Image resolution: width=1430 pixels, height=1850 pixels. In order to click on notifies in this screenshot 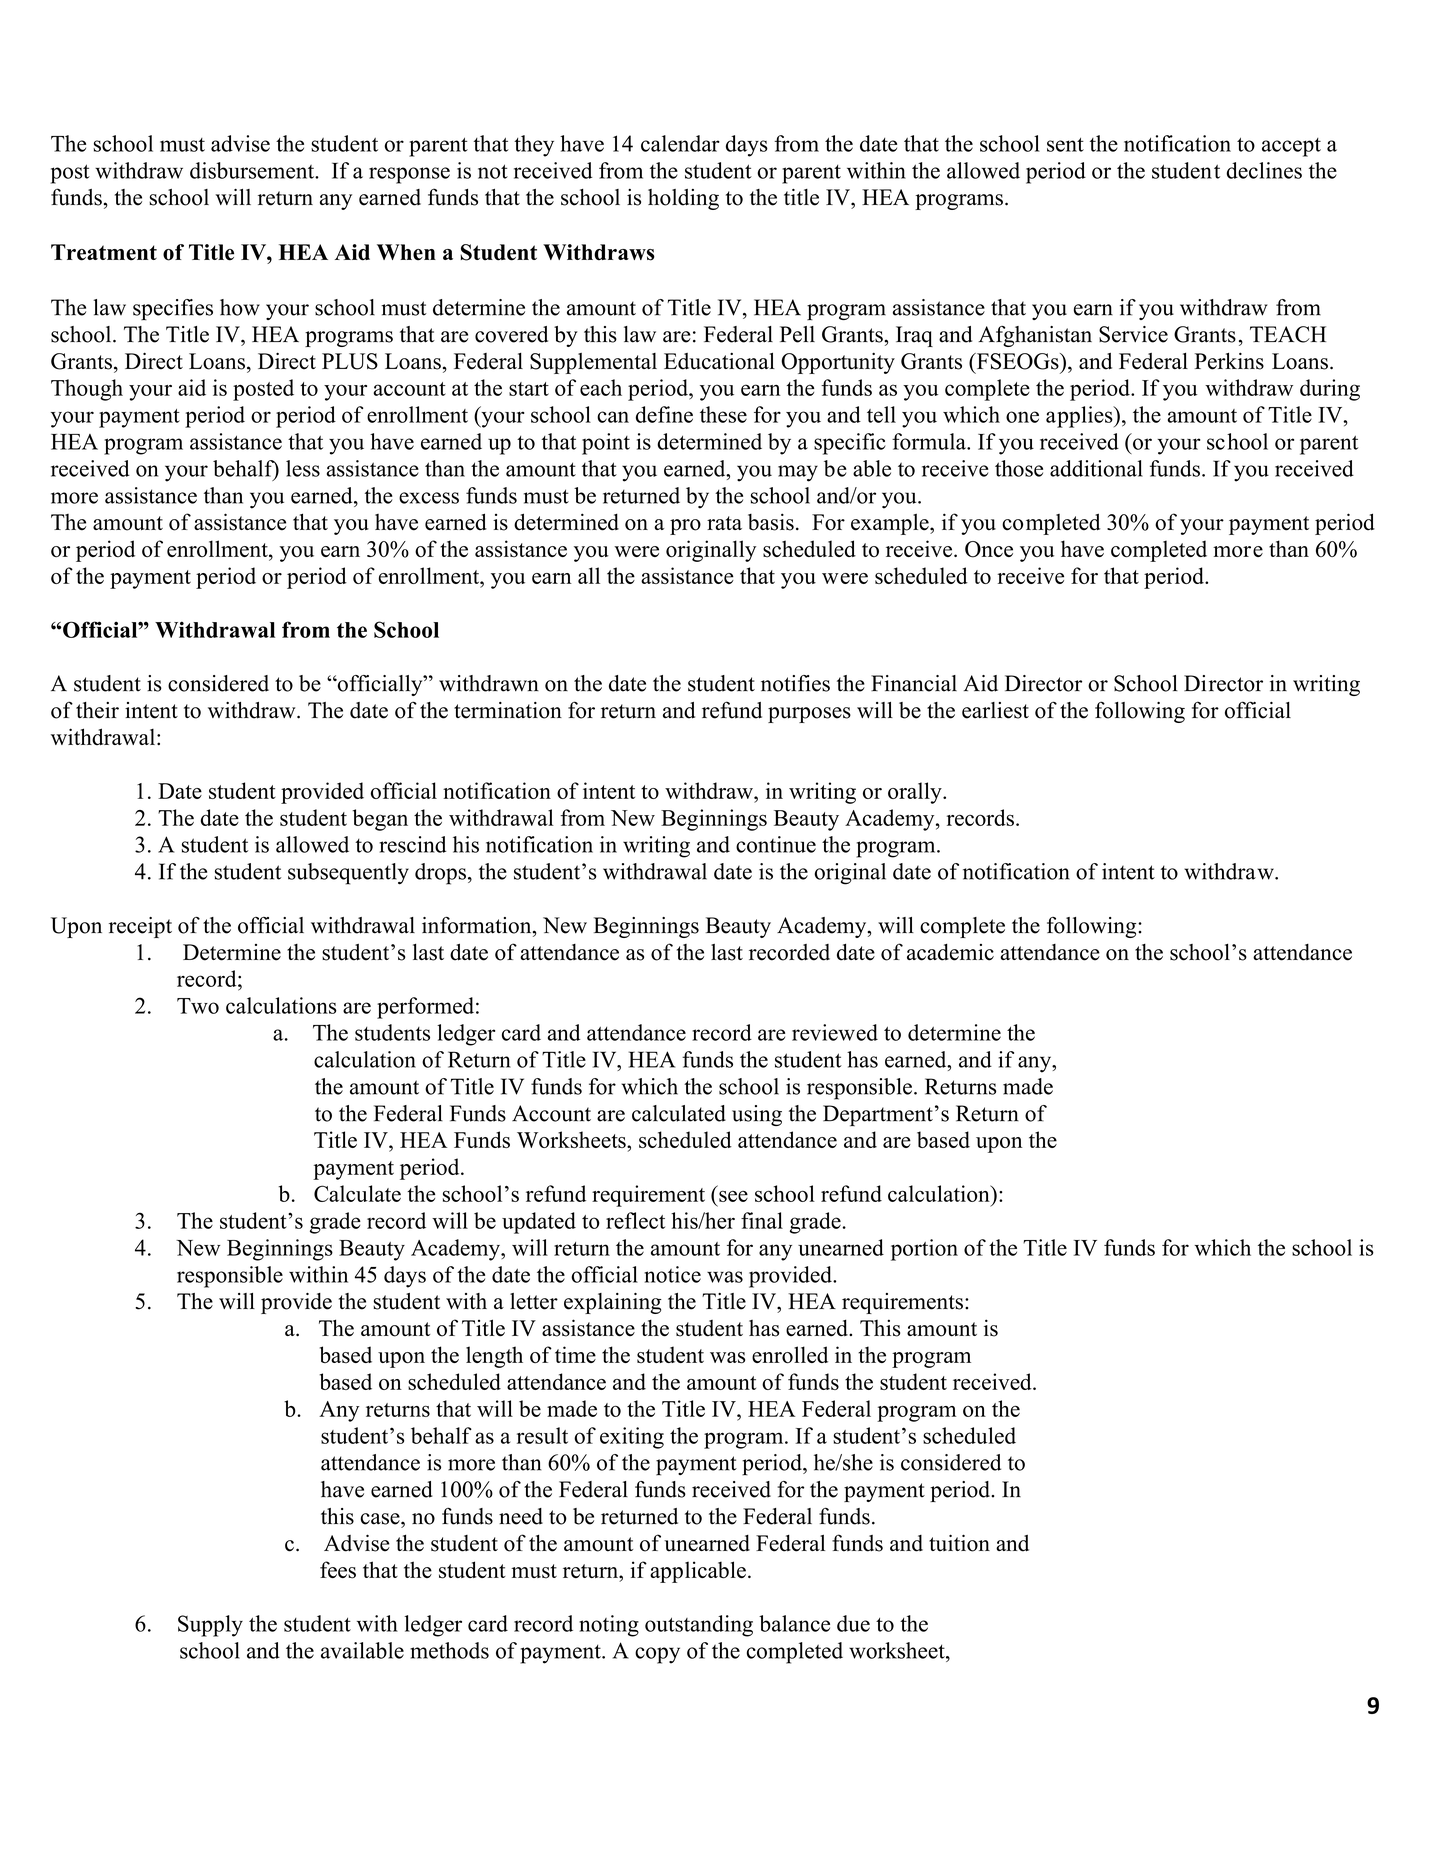, I will do `click(795, 683)`.
